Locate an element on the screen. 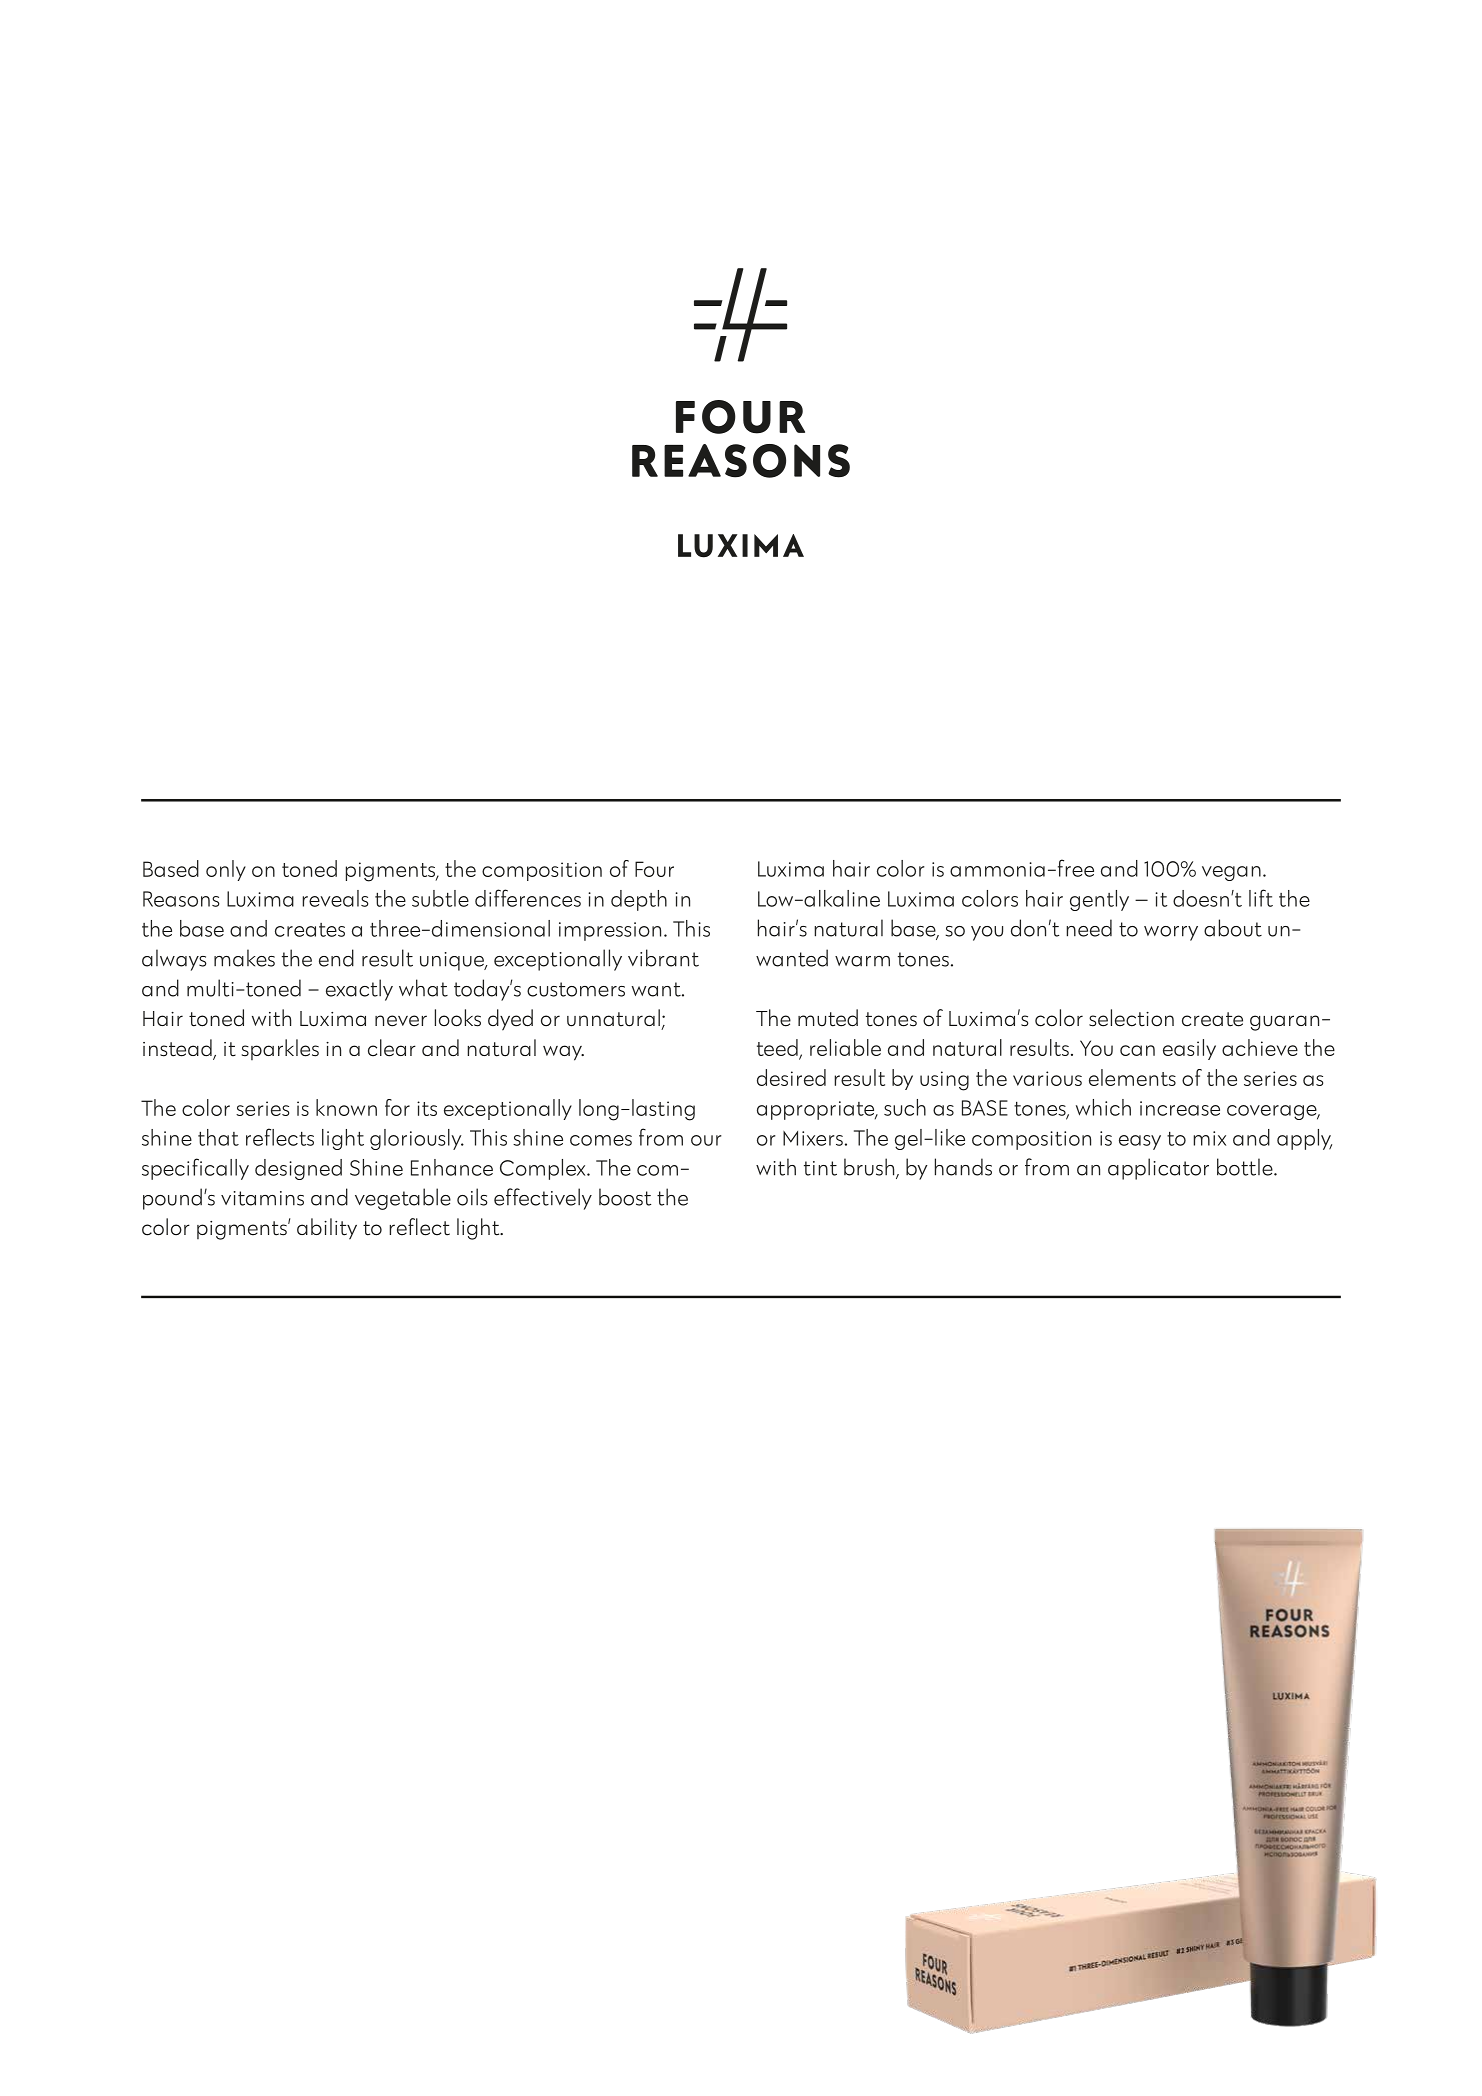  vegan is located at coordinates (1231, 873).
